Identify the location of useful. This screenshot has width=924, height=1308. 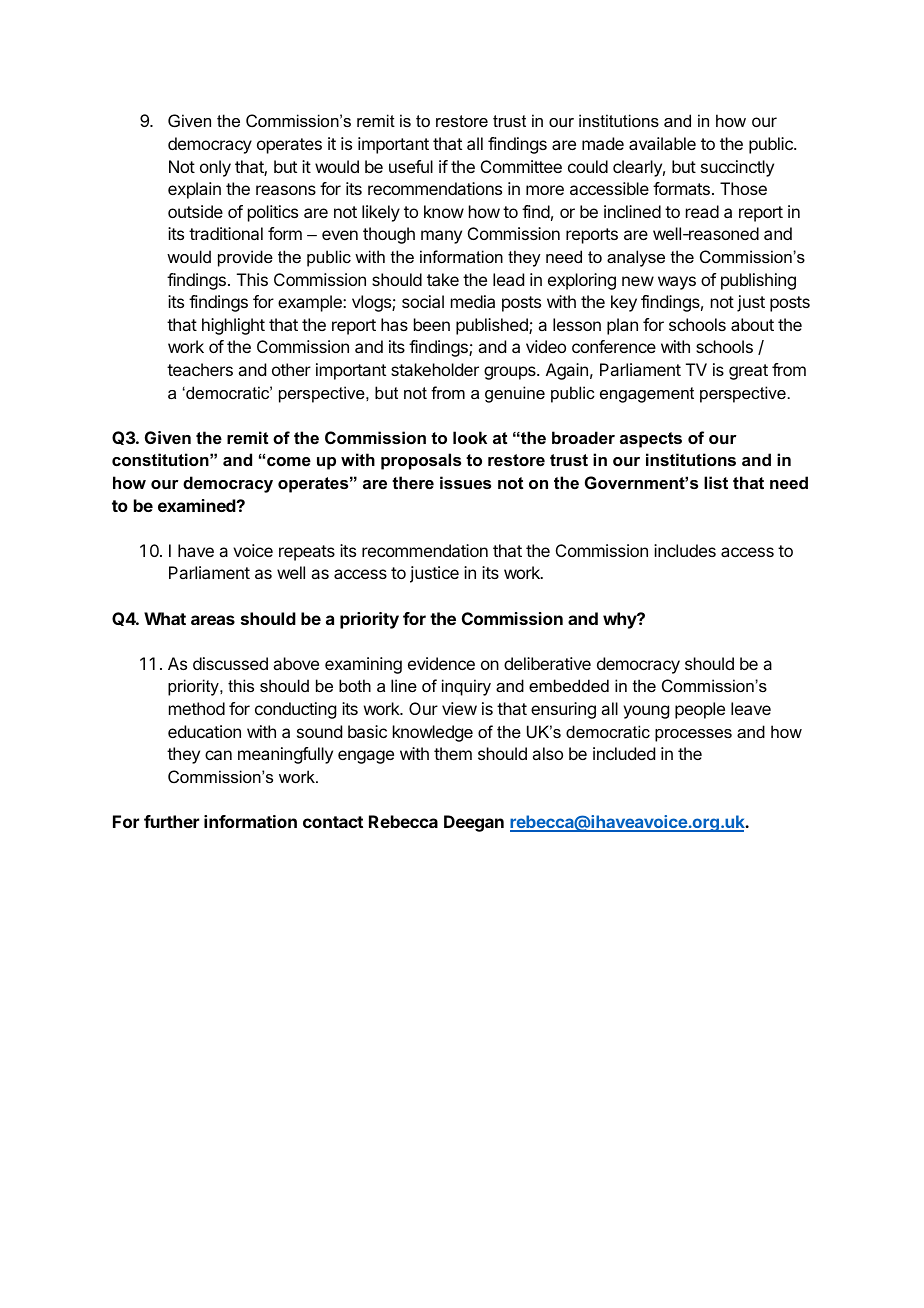
(411, 166).
